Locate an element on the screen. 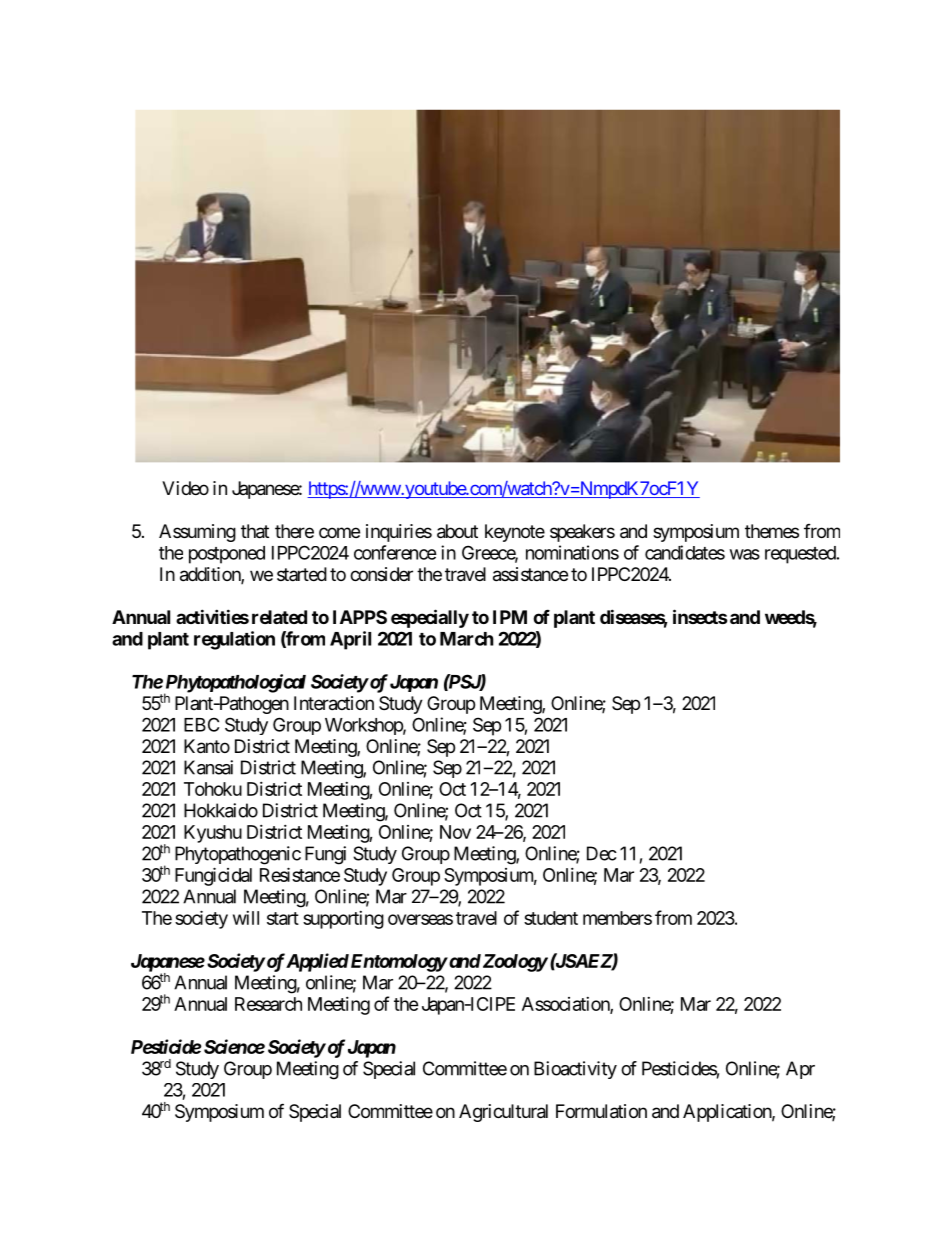 Image resolution: width=952 pixels, height=1233 pixels. will is located at coordinates (246, 918).
